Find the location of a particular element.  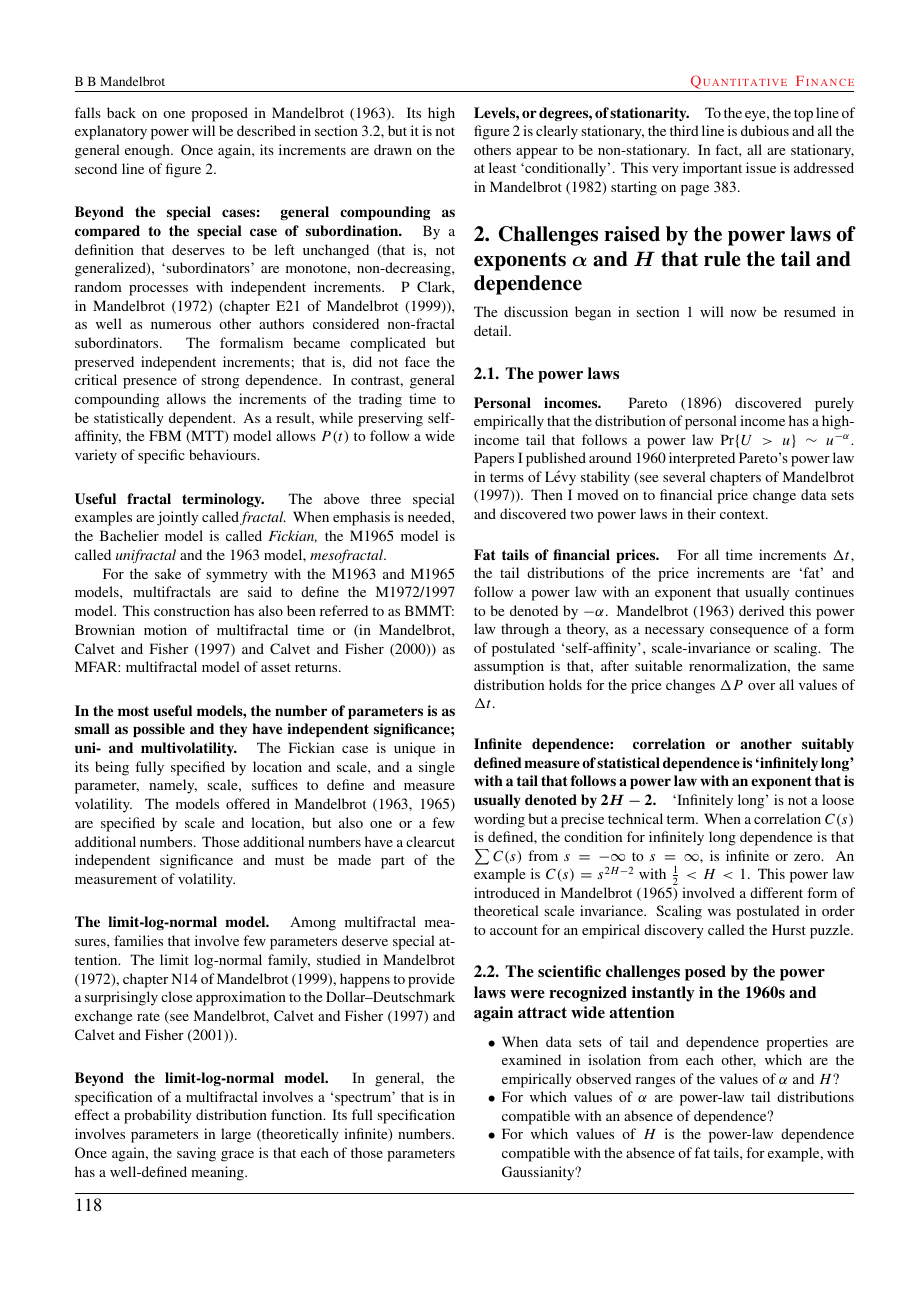

ranges is located at coordinates (655, 1082).
